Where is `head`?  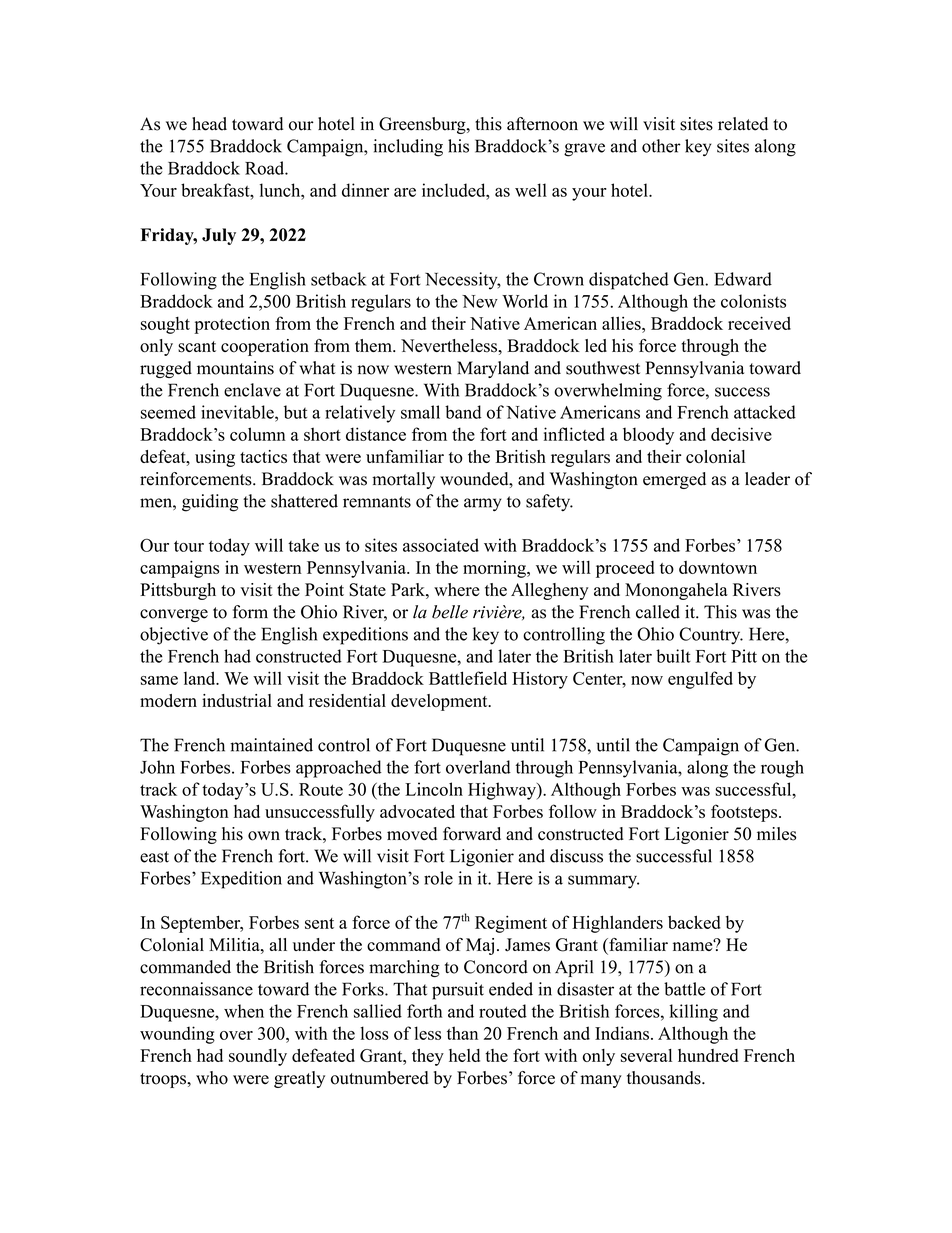 head is located at coordinates (209, 124).
